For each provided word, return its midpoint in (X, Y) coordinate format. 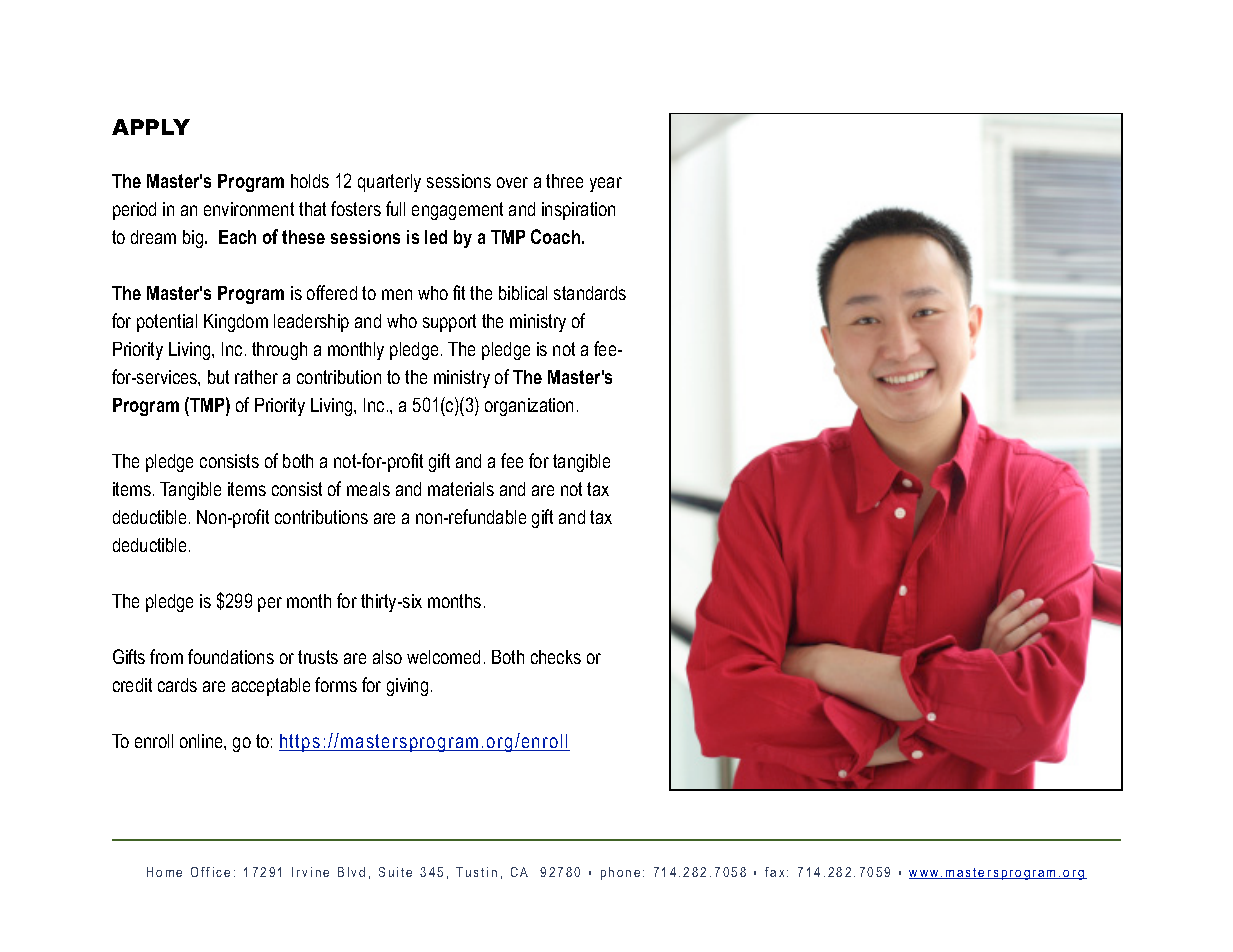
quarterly (389, 183)
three (564, 181)
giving (407, 687)
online (202, 741)
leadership (311, 323)
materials (461, 489)
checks (556, 657)
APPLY (151, 127)
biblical (523, 293)
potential (167, 323)
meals (368, 489)
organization (529, 407)
